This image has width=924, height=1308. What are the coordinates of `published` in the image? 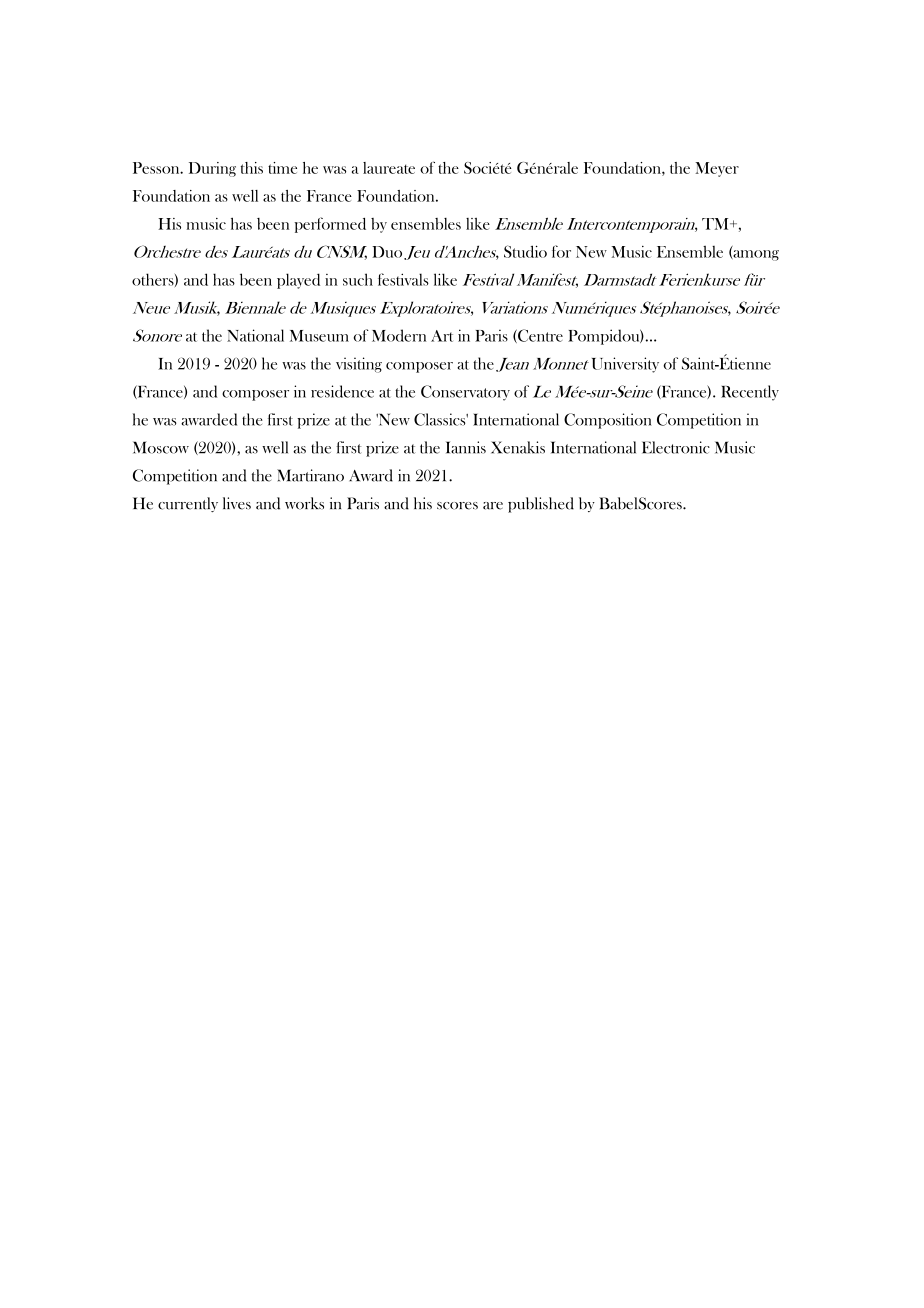 It's located at (541, 505).
